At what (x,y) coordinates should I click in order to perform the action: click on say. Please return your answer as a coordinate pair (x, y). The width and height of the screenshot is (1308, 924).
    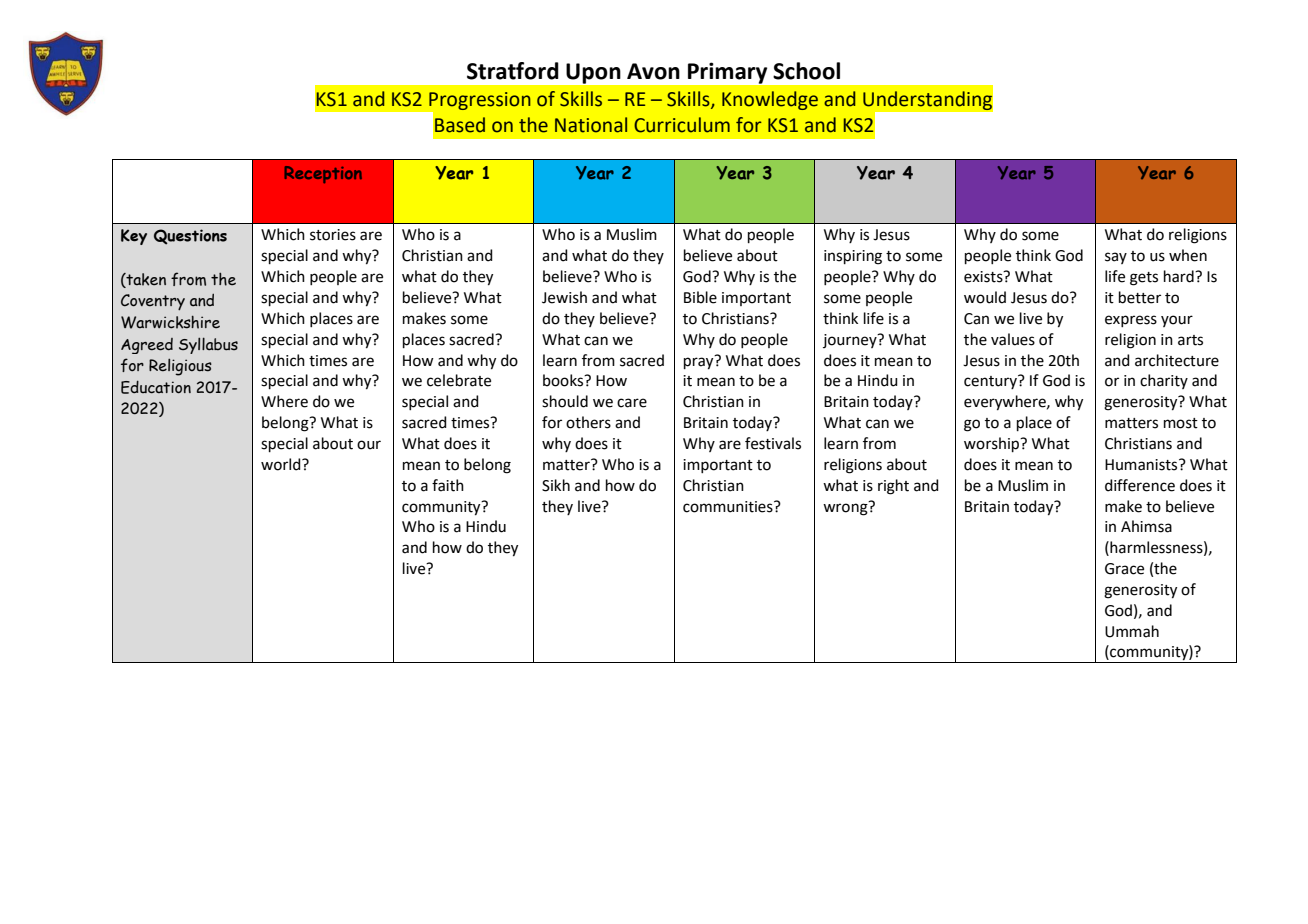
    Looking at the image, I should click on (1116, 258).
